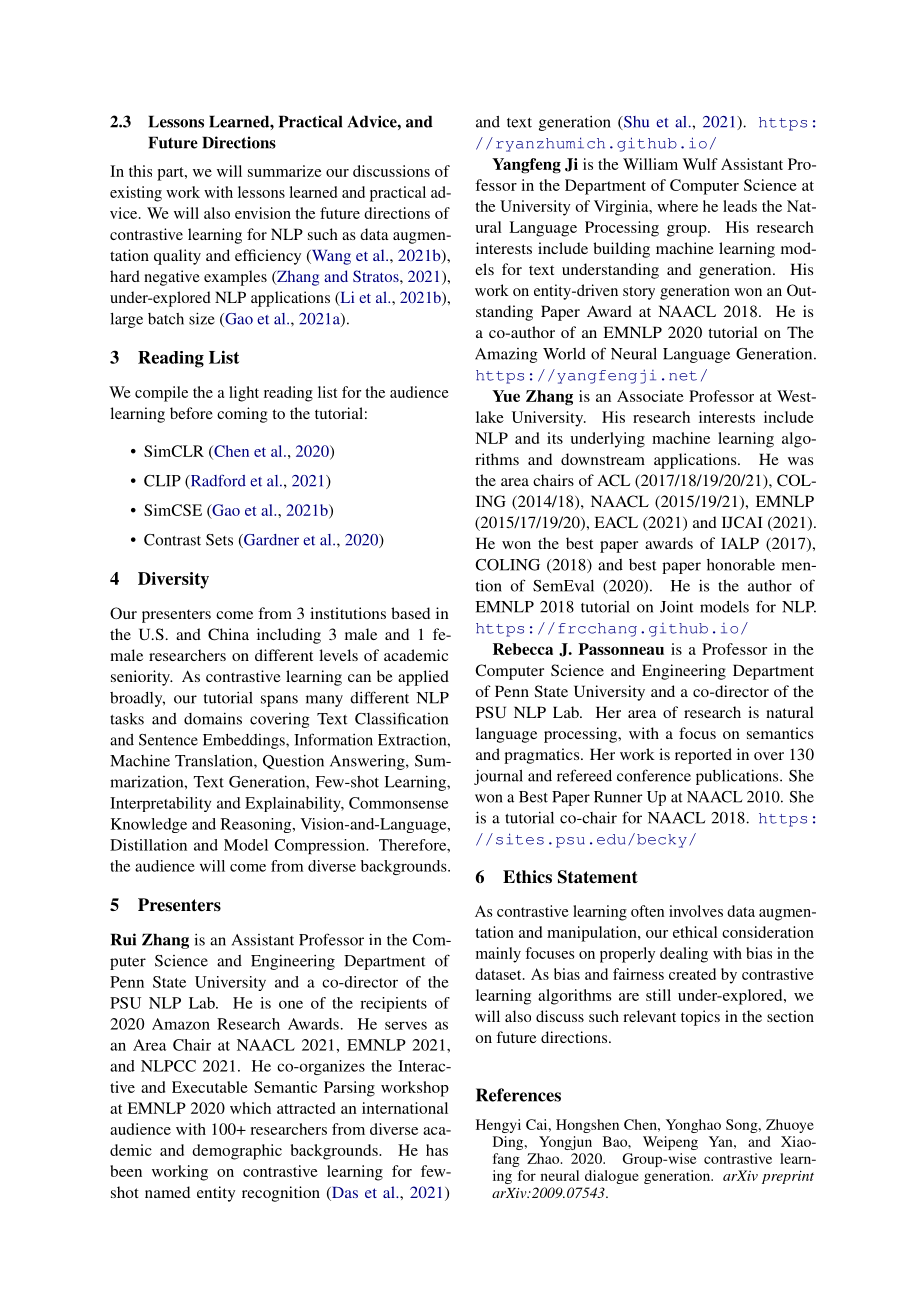  What do you see at coordinates (423, 678) in the document?
I see `applied` at bounding box center [423, 678].
